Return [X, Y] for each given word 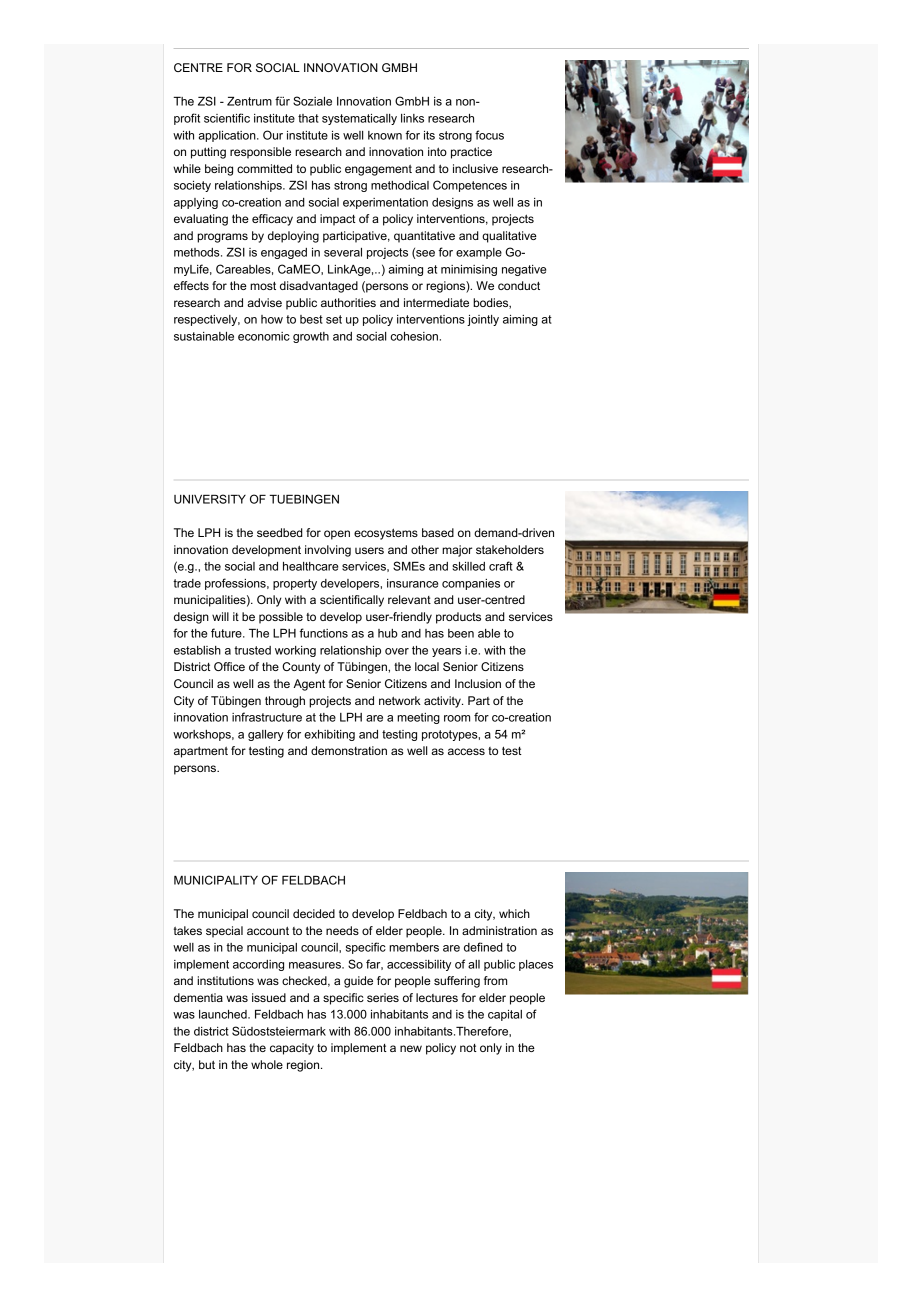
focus [489, 135]
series [383, 997]
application [228, 136]
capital [505, 1015]
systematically [359, 119]
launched [224, 1014]
